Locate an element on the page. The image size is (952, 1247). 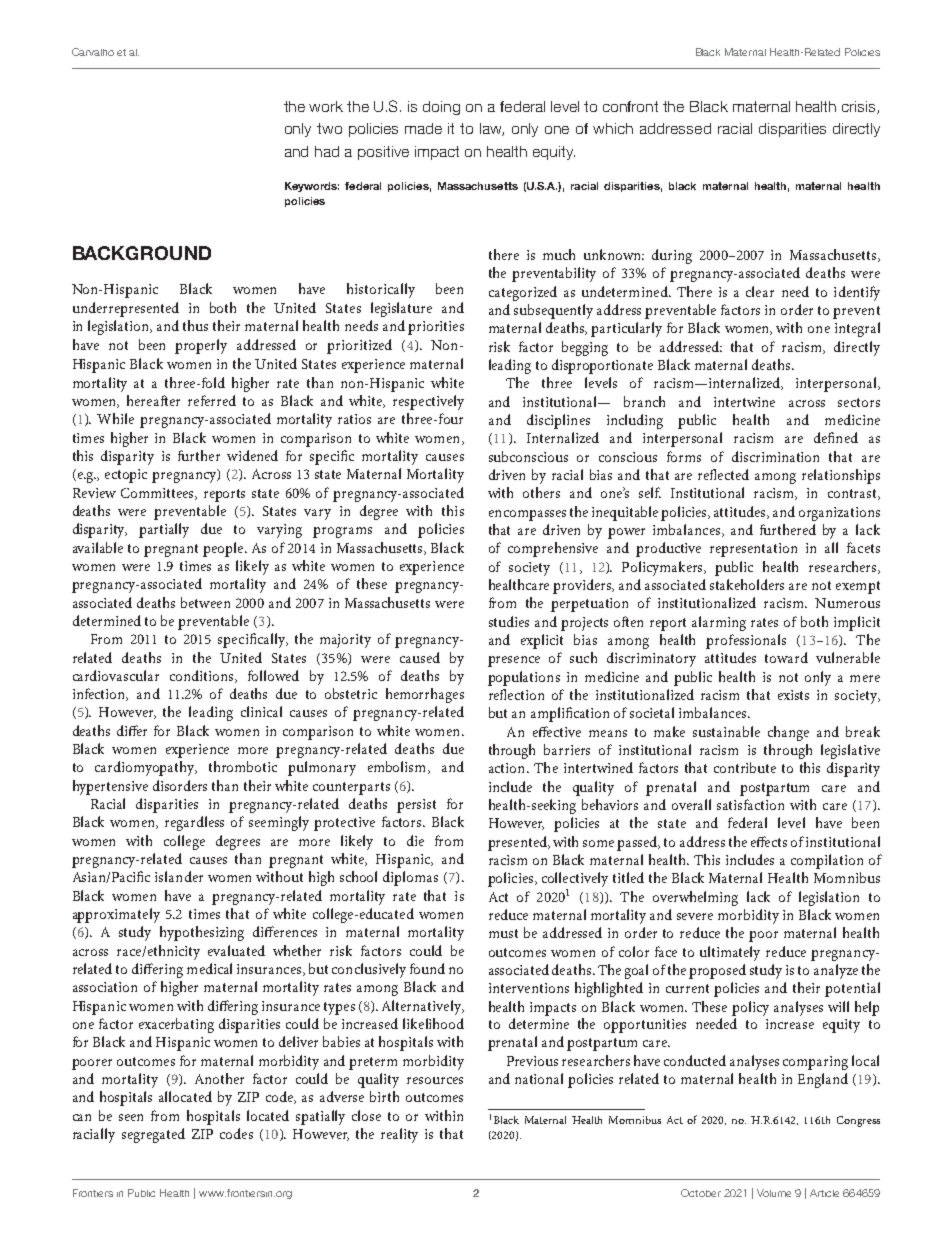
crisis is located at coordinates (860, 107).
